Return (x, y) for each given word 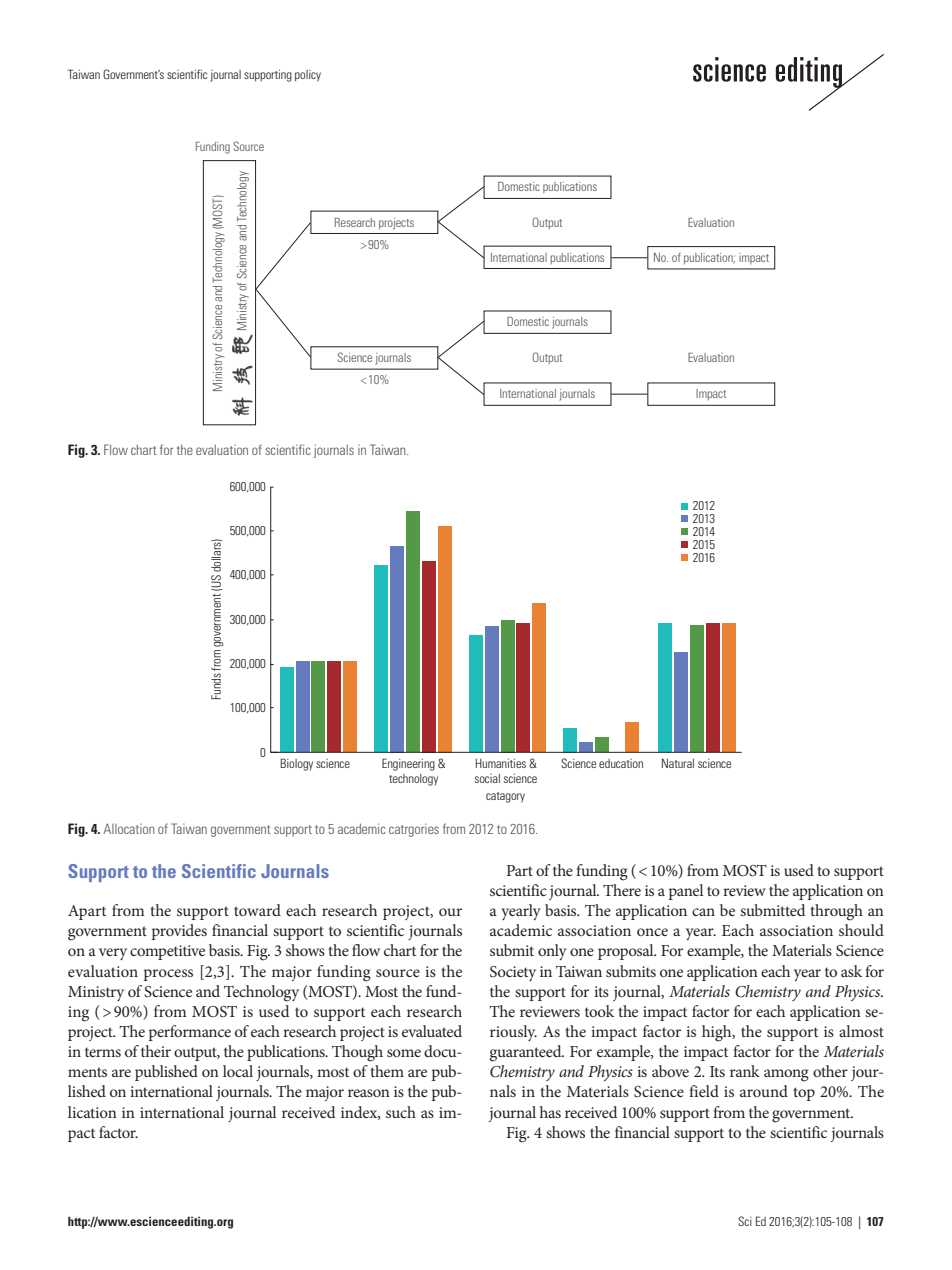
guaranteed (526, 1053)
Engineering (408, 764)
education (621, 763)
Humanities (501, 763)
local (238, 1071)
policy (308, 76)
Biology (296, 764)
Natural (678, 763)
